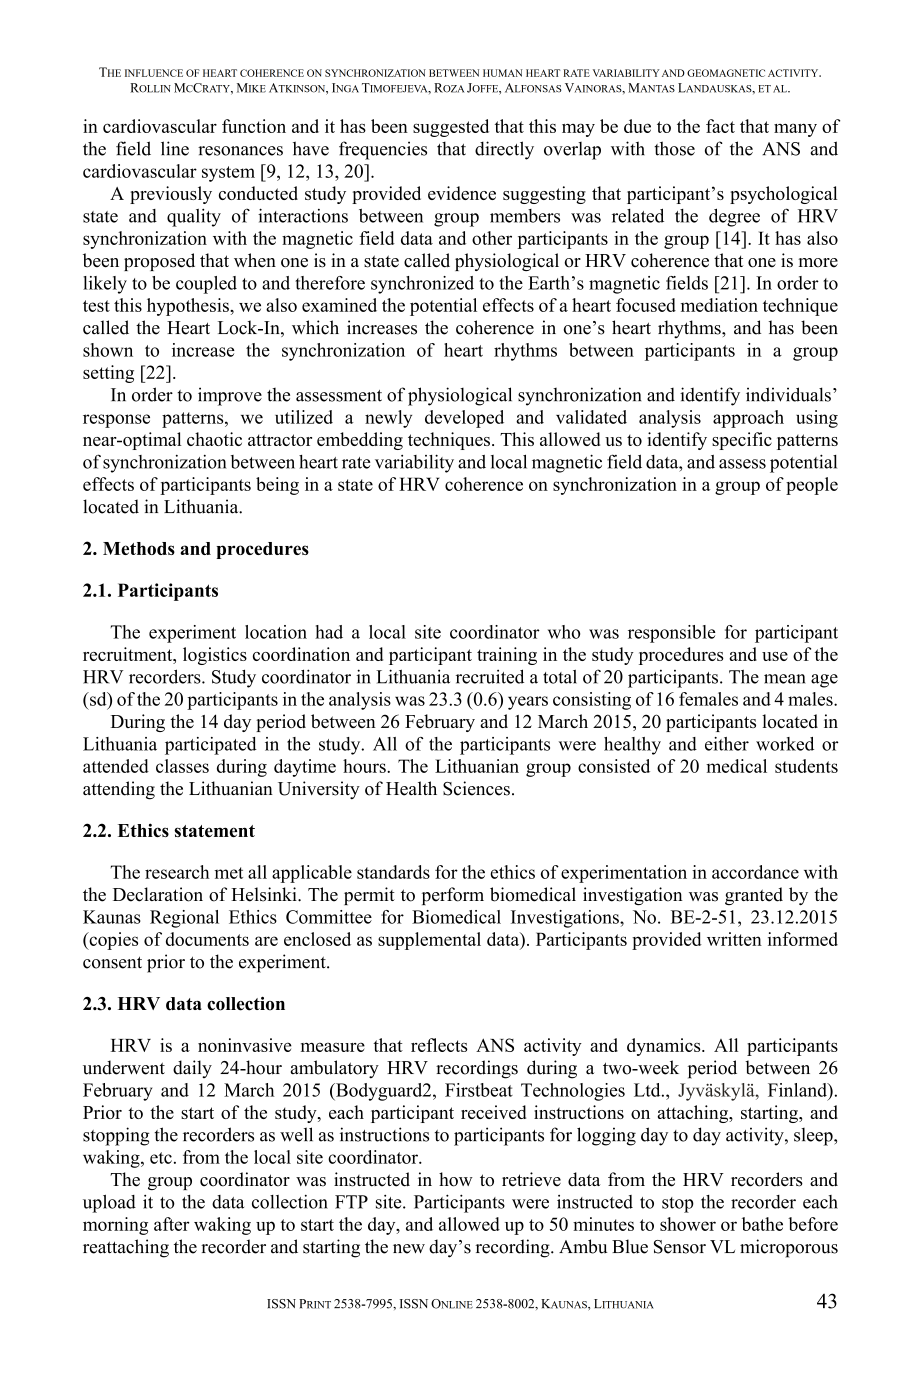 This document has height=1379, width=920. I want to click on INFLUENCE, so click(154, 73).
